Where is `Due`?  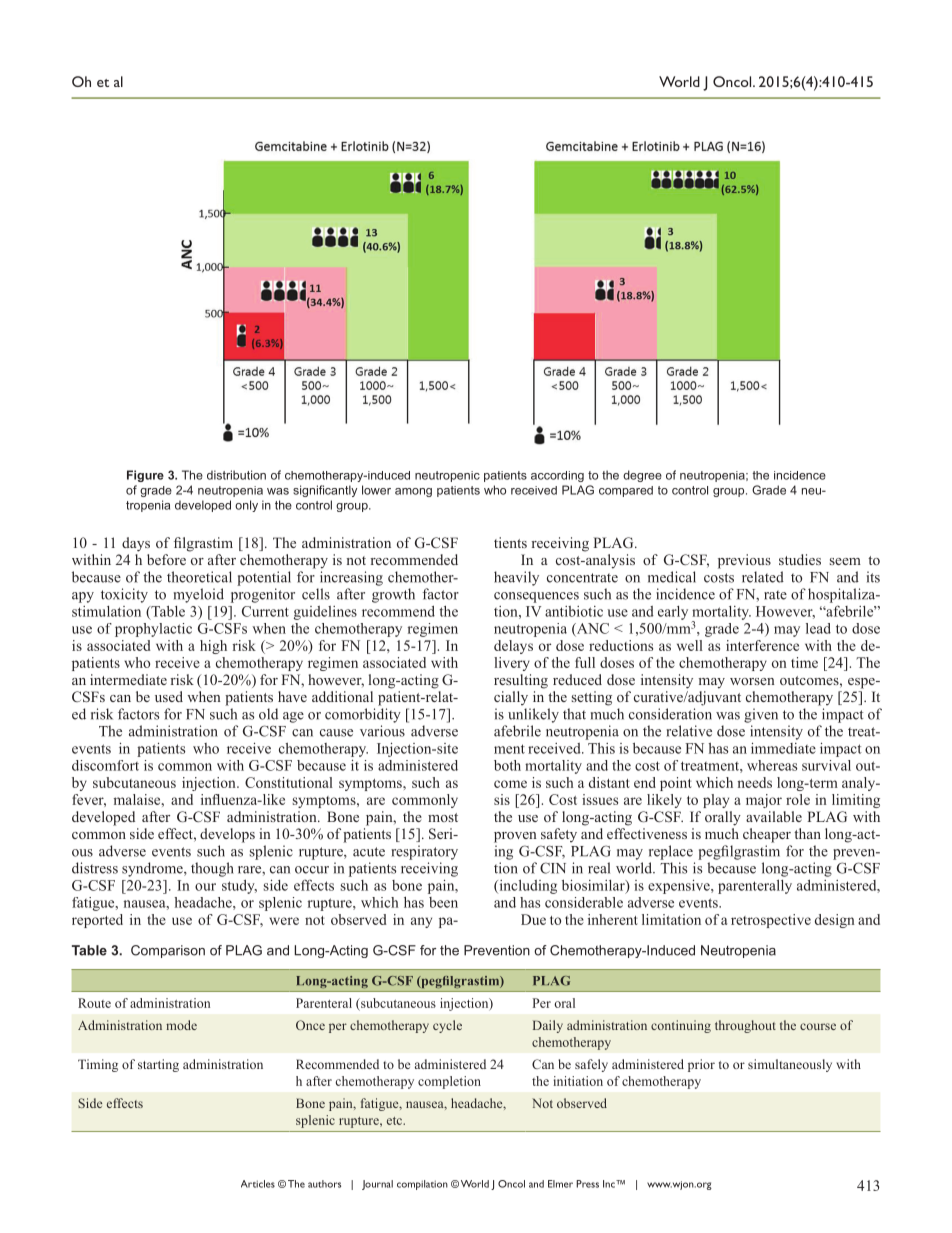
Due is located at coordinates (533, 919).
